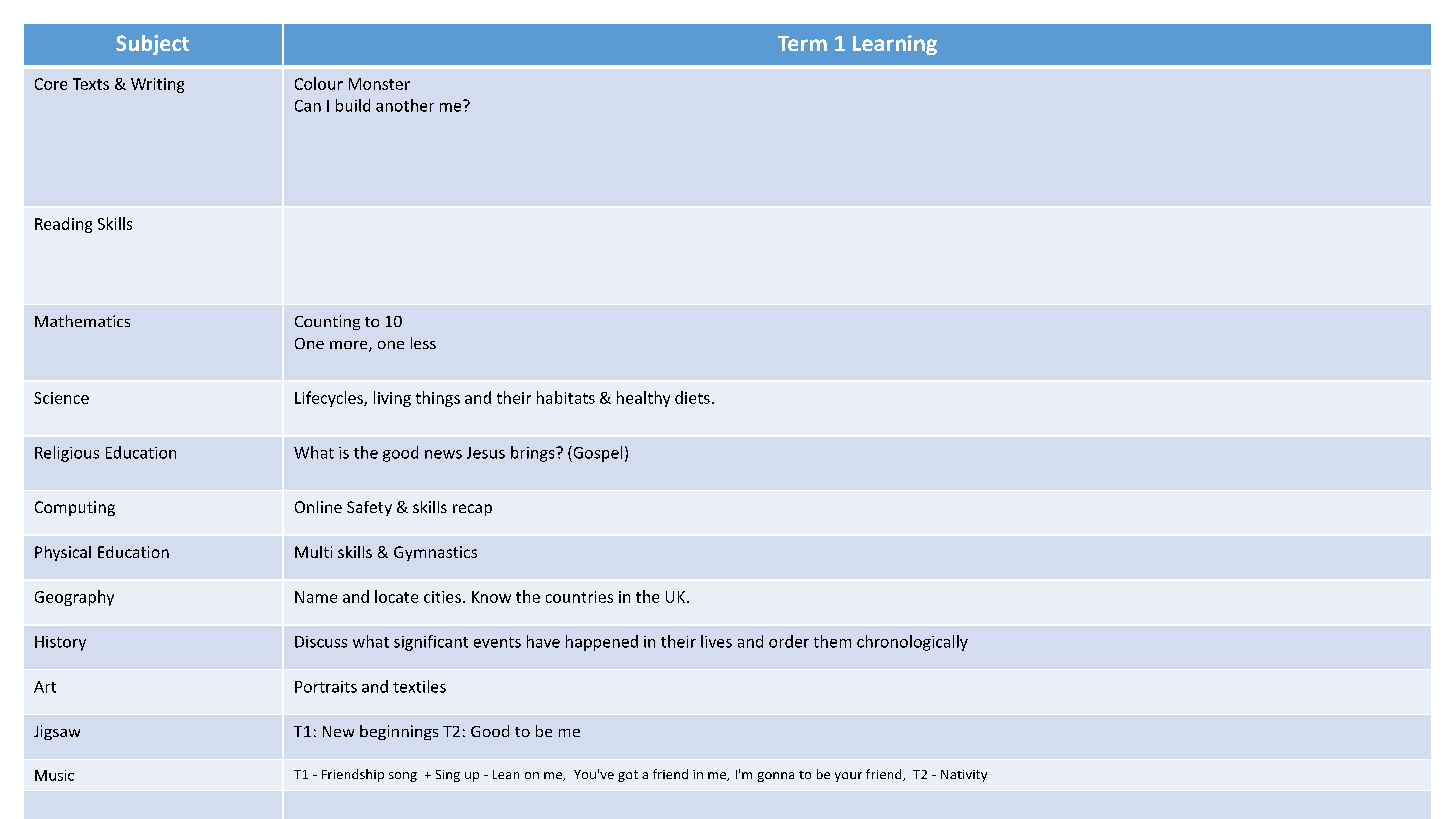 This page has width=1456, height=819. I want to click on order, so click(789, 641).
